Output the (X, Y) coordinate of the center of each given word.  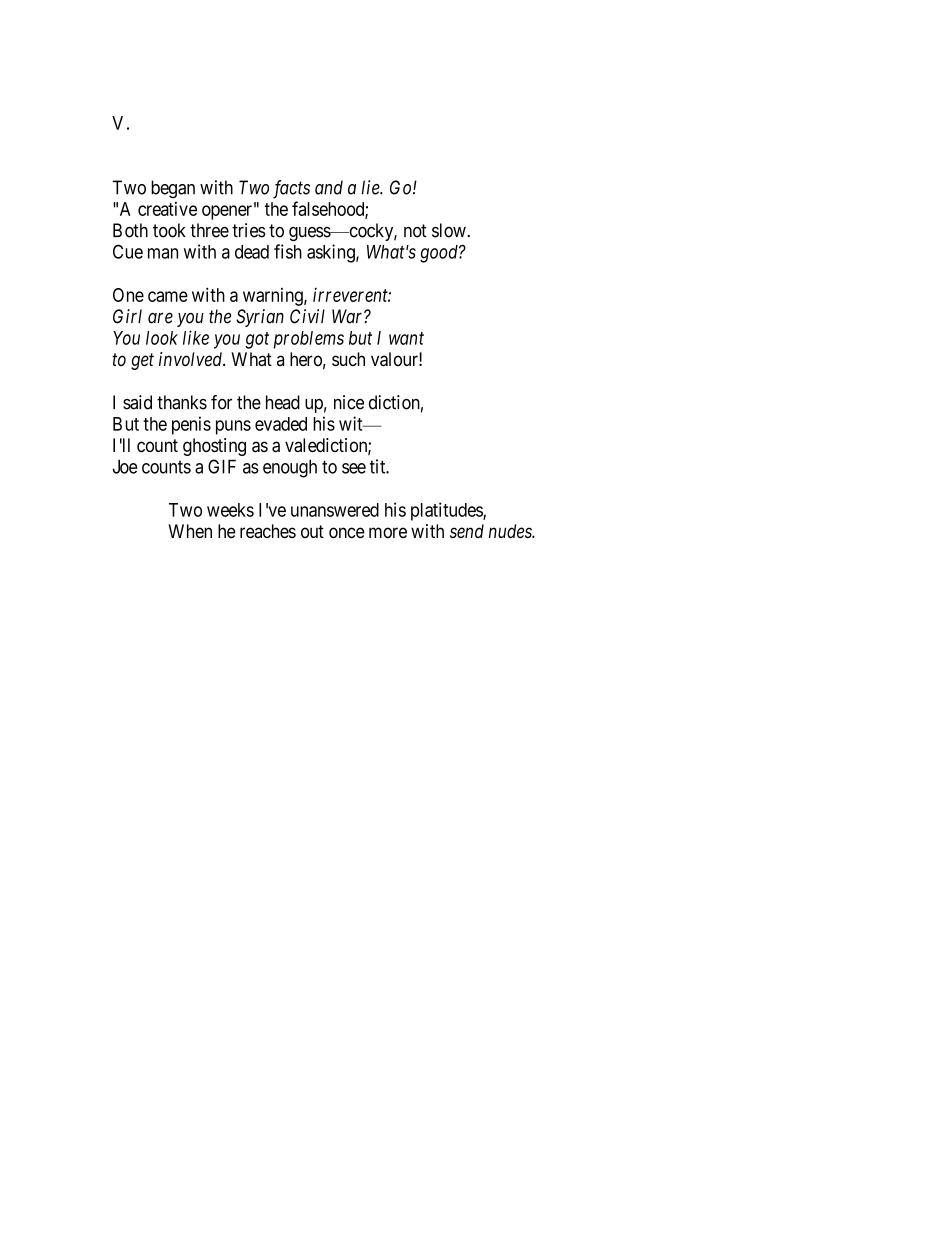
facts (291, 189)
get (142, 361)
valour (395, 359)
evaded (281, 424)
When (190, 531)
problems (309, 340)
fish (288, 251)
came (168, 296)
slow (450, 230)
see (354, 468)
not (415, 231)
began (173, 189)
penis (191, 425)
